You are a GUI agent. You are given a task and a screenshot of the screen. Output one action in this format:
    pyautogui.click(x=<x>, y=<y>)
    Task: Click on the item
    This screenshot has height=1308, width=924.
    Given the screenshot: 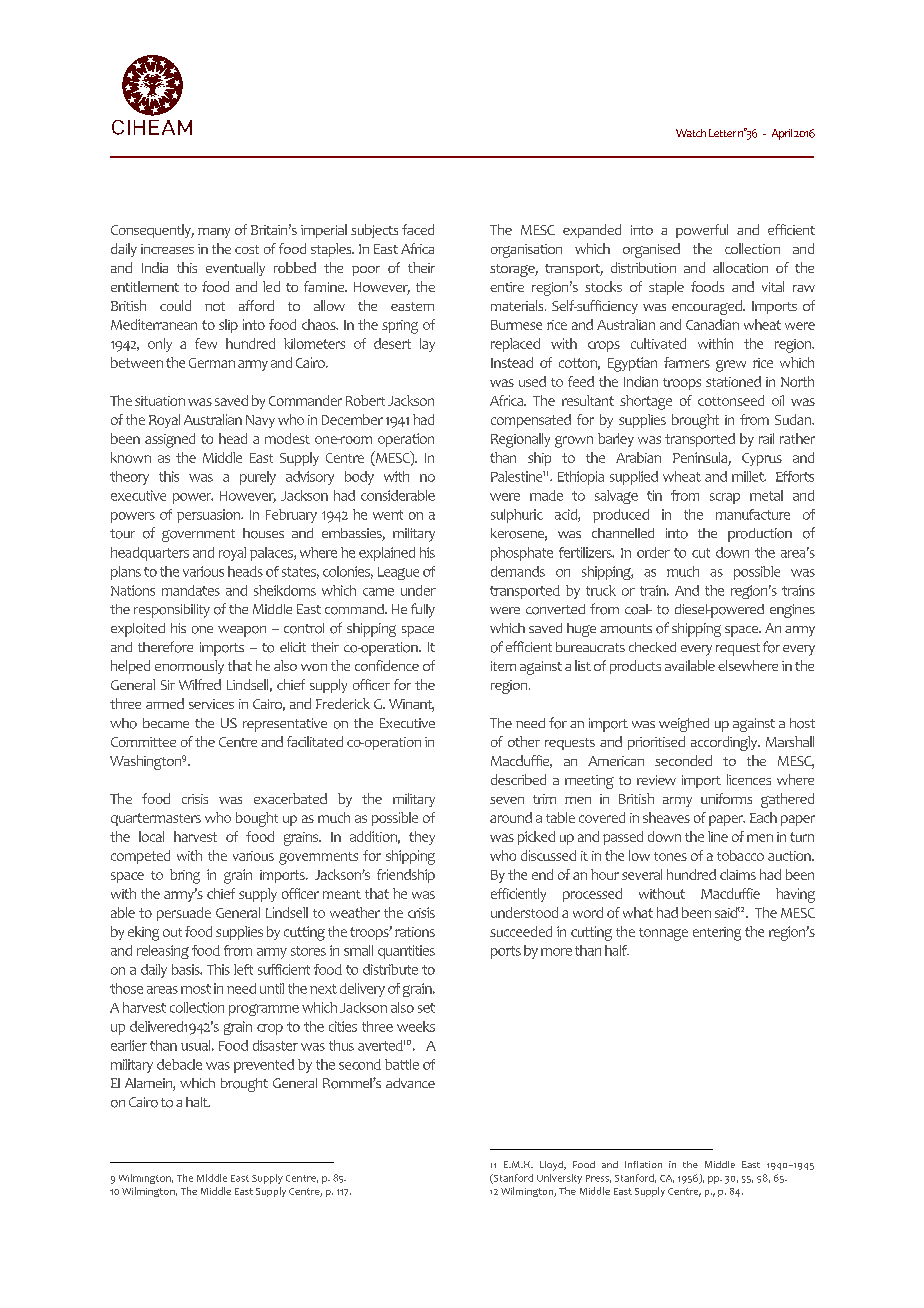 What is the action you would take?
    pyautogui.click(x=503, y=666)
